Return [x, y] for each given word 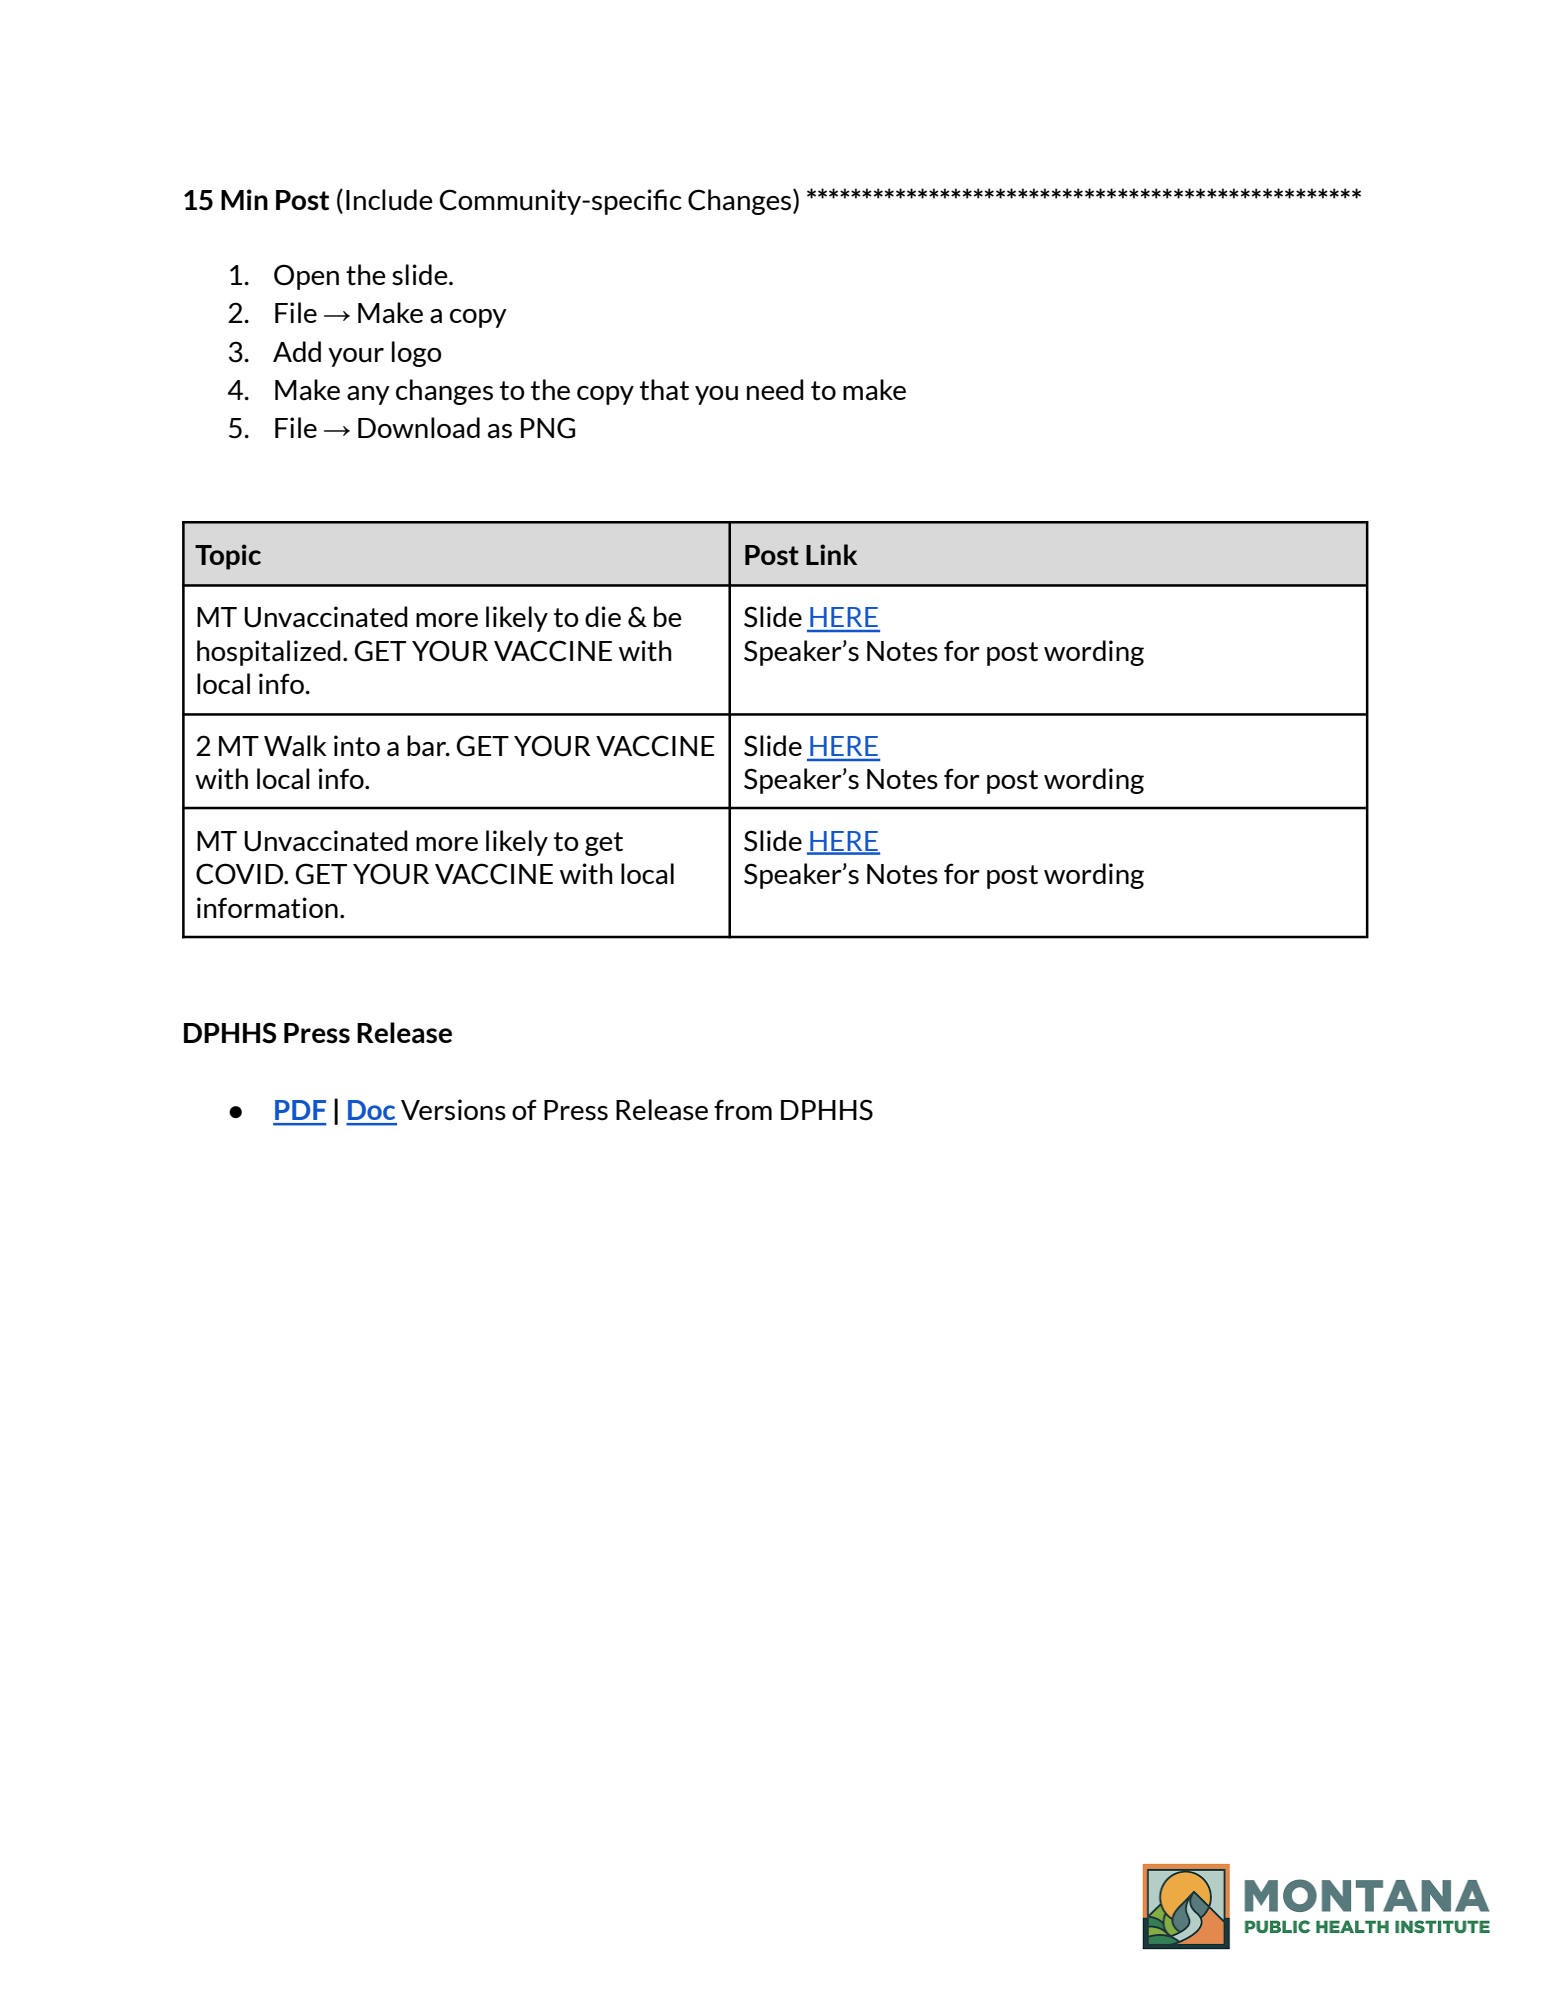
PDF [300, 1110]
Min [244, 199]
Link [831, 554]
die [603, 616]
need [775, 389]
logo [417, 354]
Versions [453, 1110]
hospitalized [269, 653]
